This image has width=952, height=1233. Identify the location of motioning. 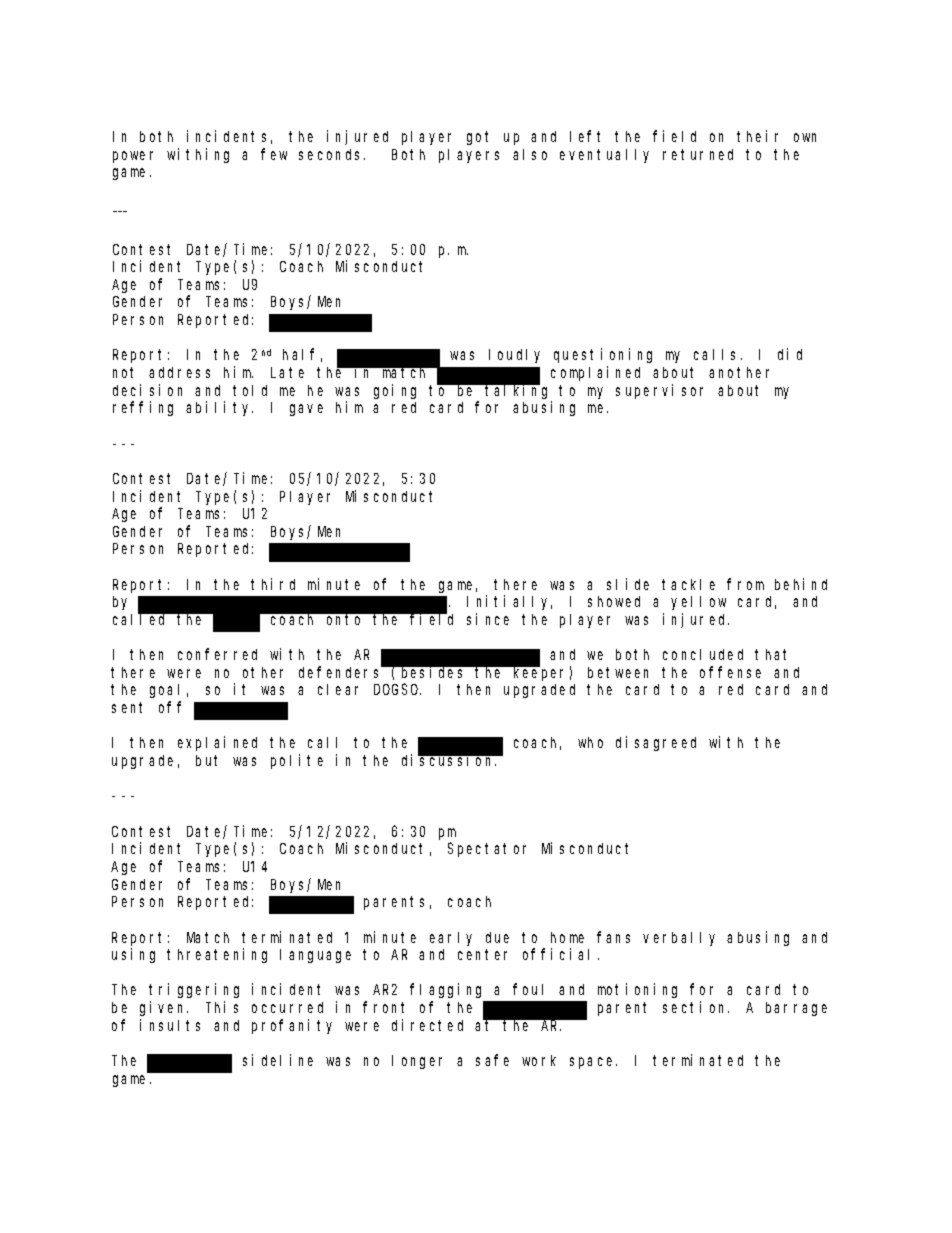
(637, 990).
